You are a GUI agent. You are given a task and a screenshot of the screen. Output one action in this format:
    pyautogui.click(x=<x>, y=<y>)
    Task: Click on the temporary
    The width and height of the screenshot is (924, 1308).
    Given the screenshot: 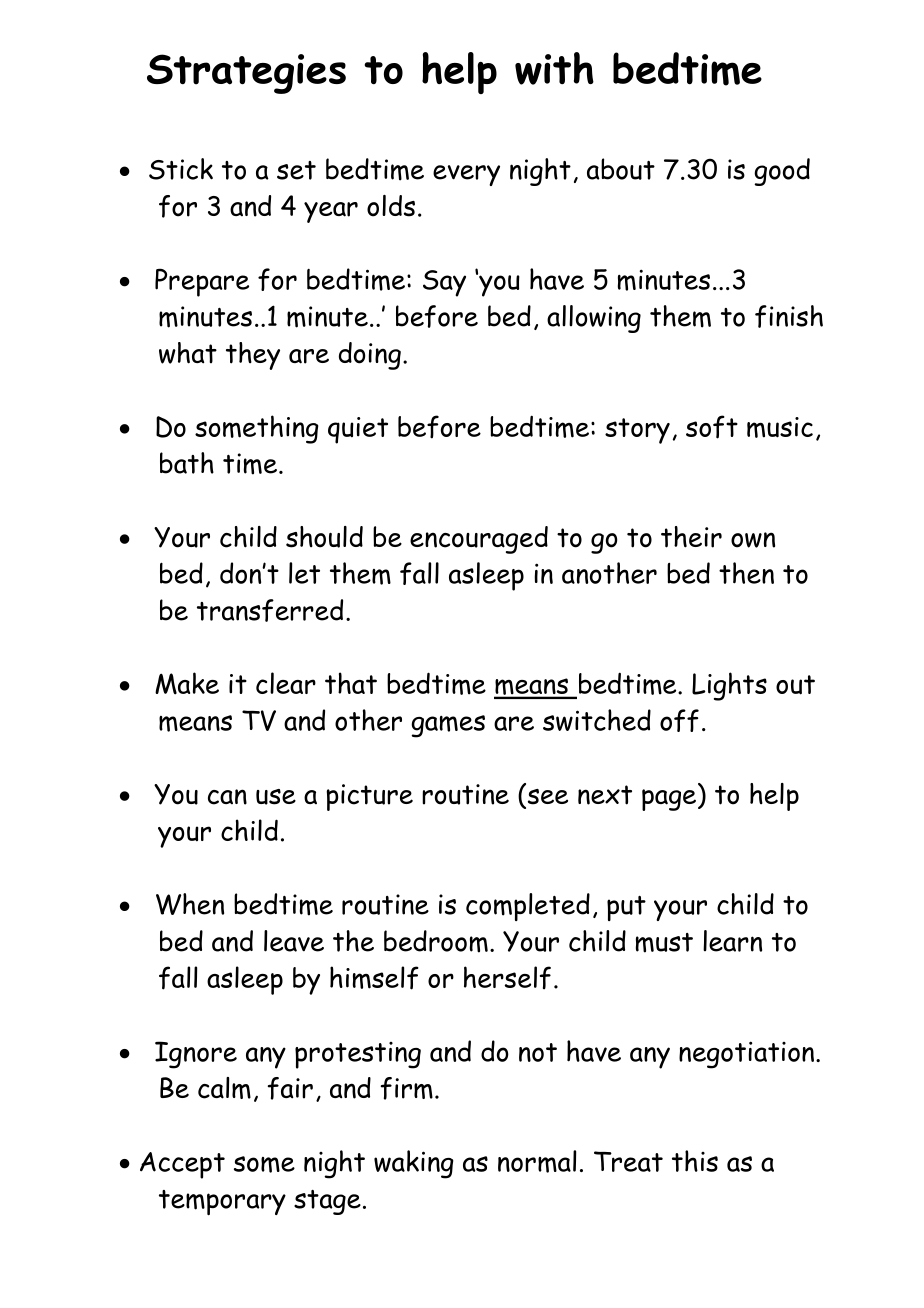 What is the action you would take?
    pyautogui.click(x=222, y=1202)
